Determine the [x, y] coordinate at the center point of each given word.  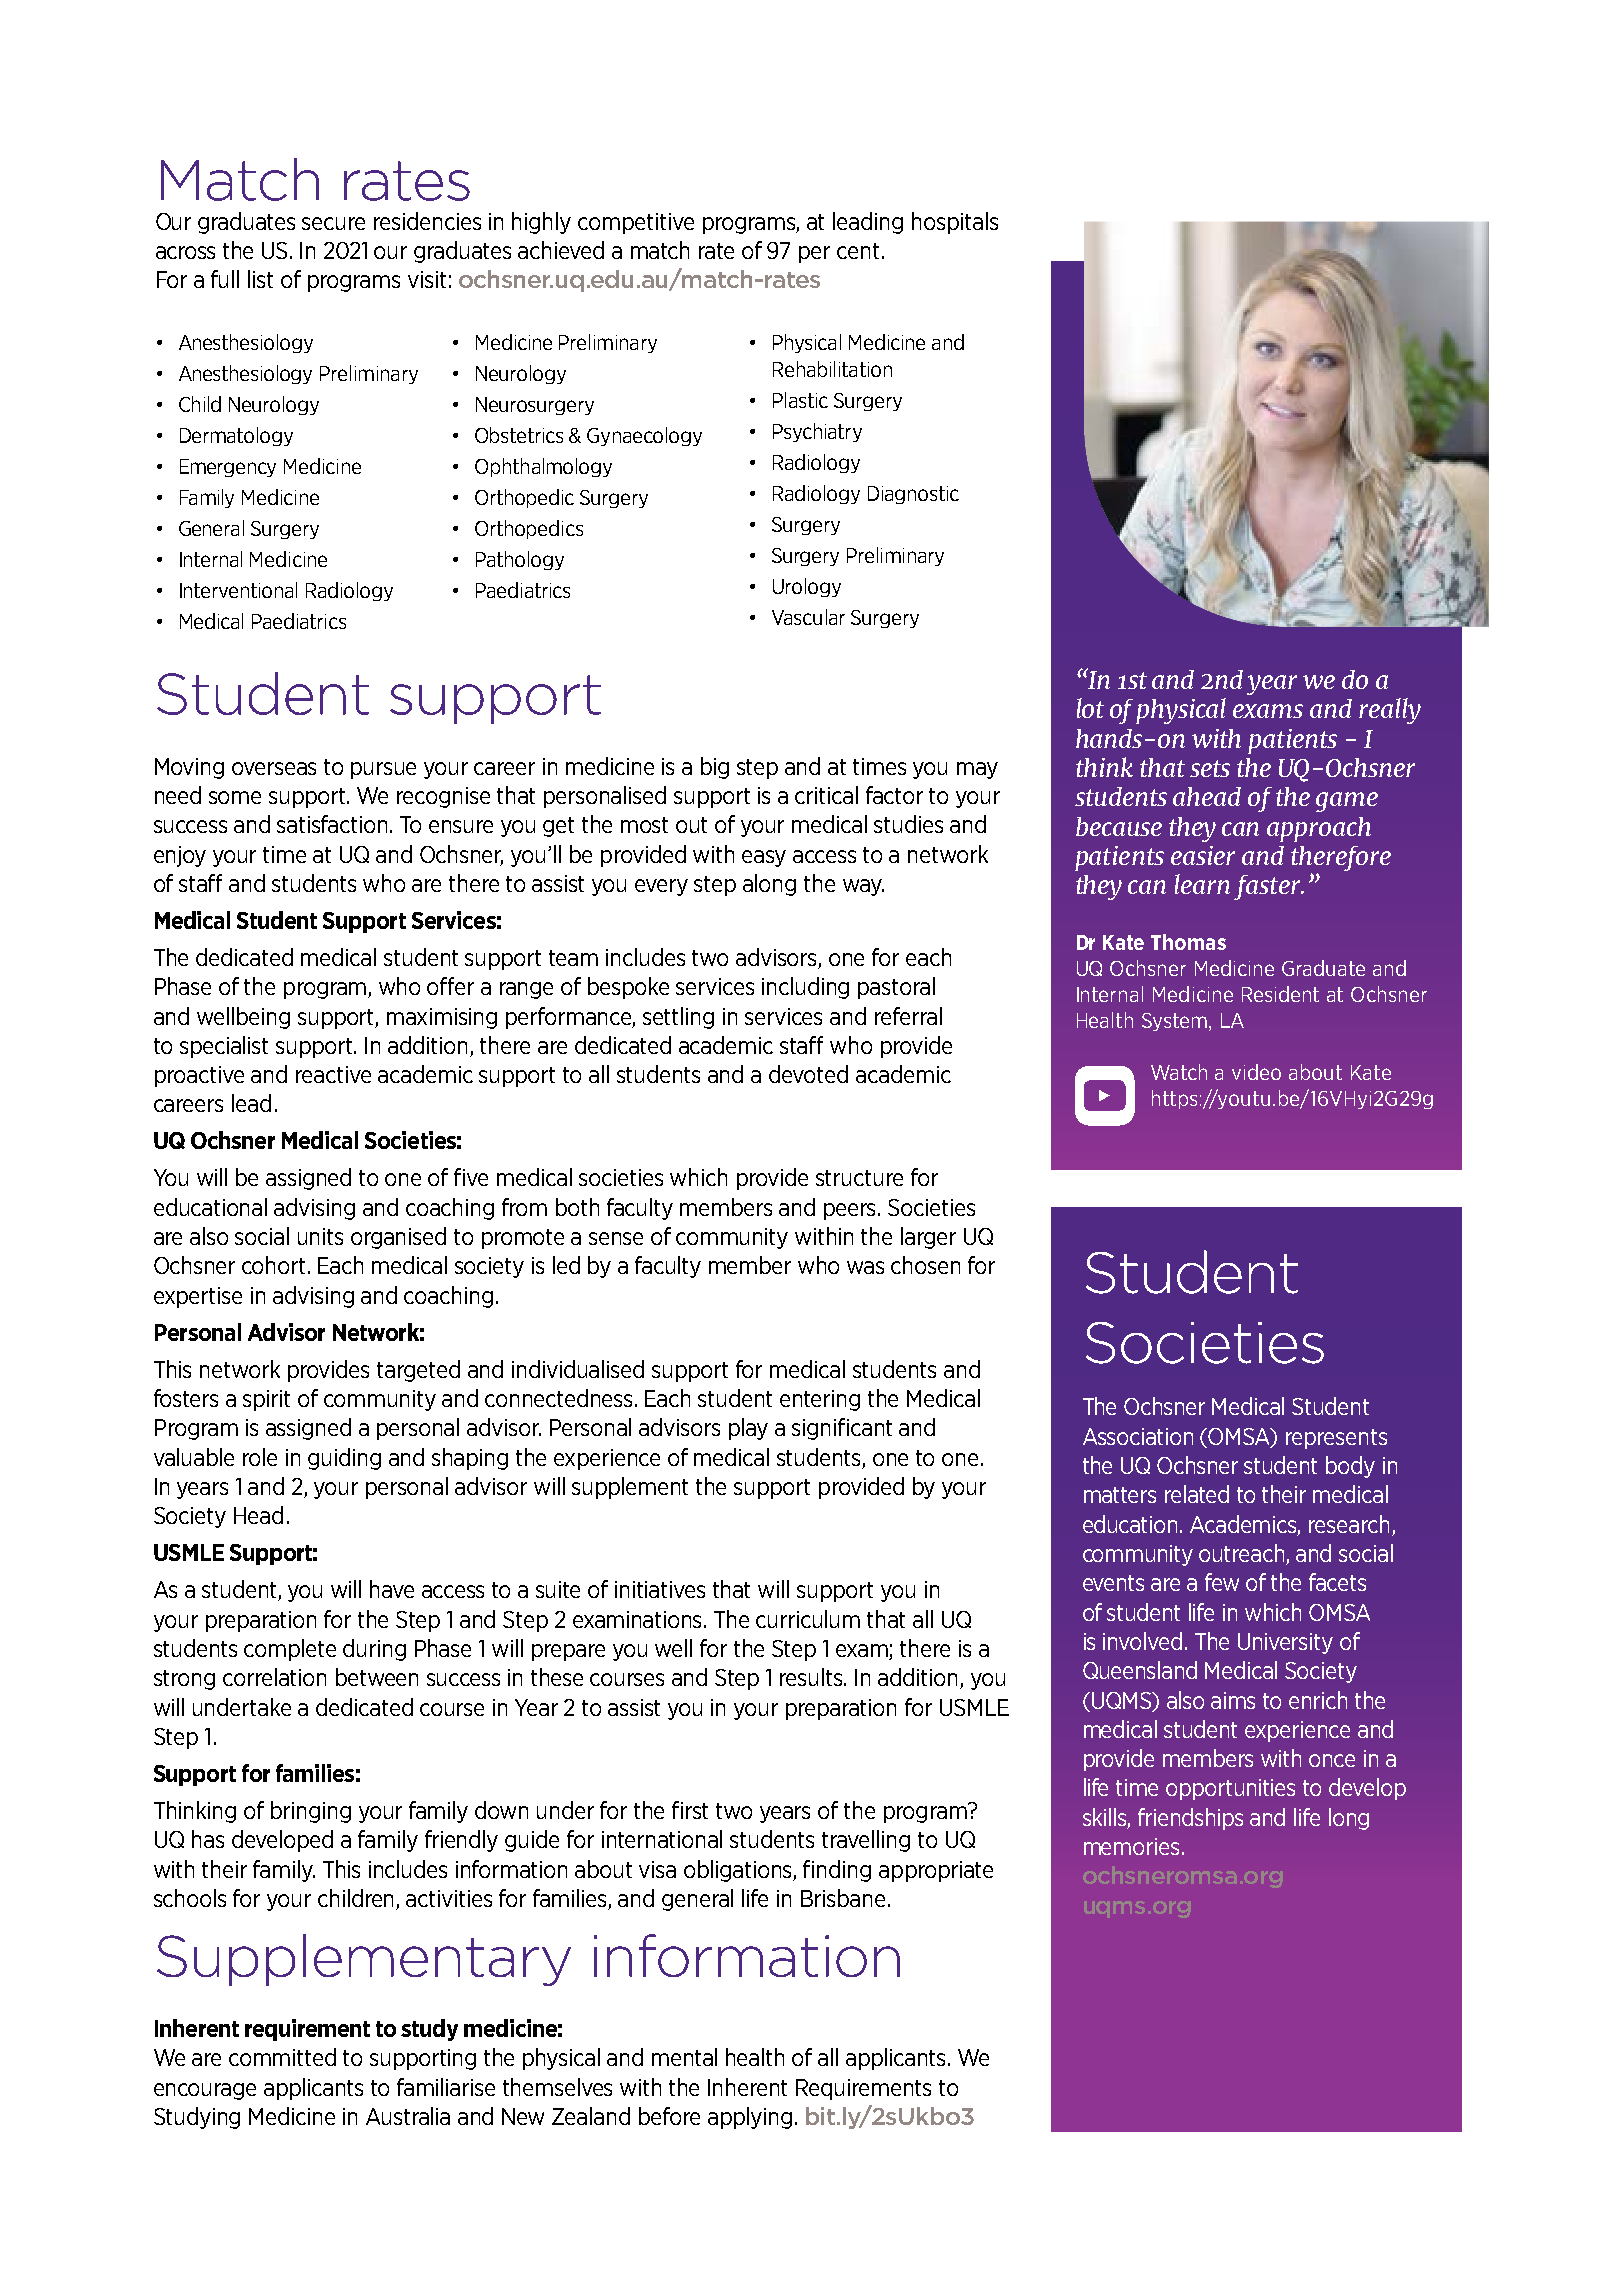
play [748, 1429]
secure [333, 223]
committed [282, 2057]
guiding [344, 1459]
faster [1268, 887]
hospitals [955, 223]
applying [750, 2118]
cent [858, 251]
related [1197, 1494]
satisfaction [334, 824]
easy [764, 858]
